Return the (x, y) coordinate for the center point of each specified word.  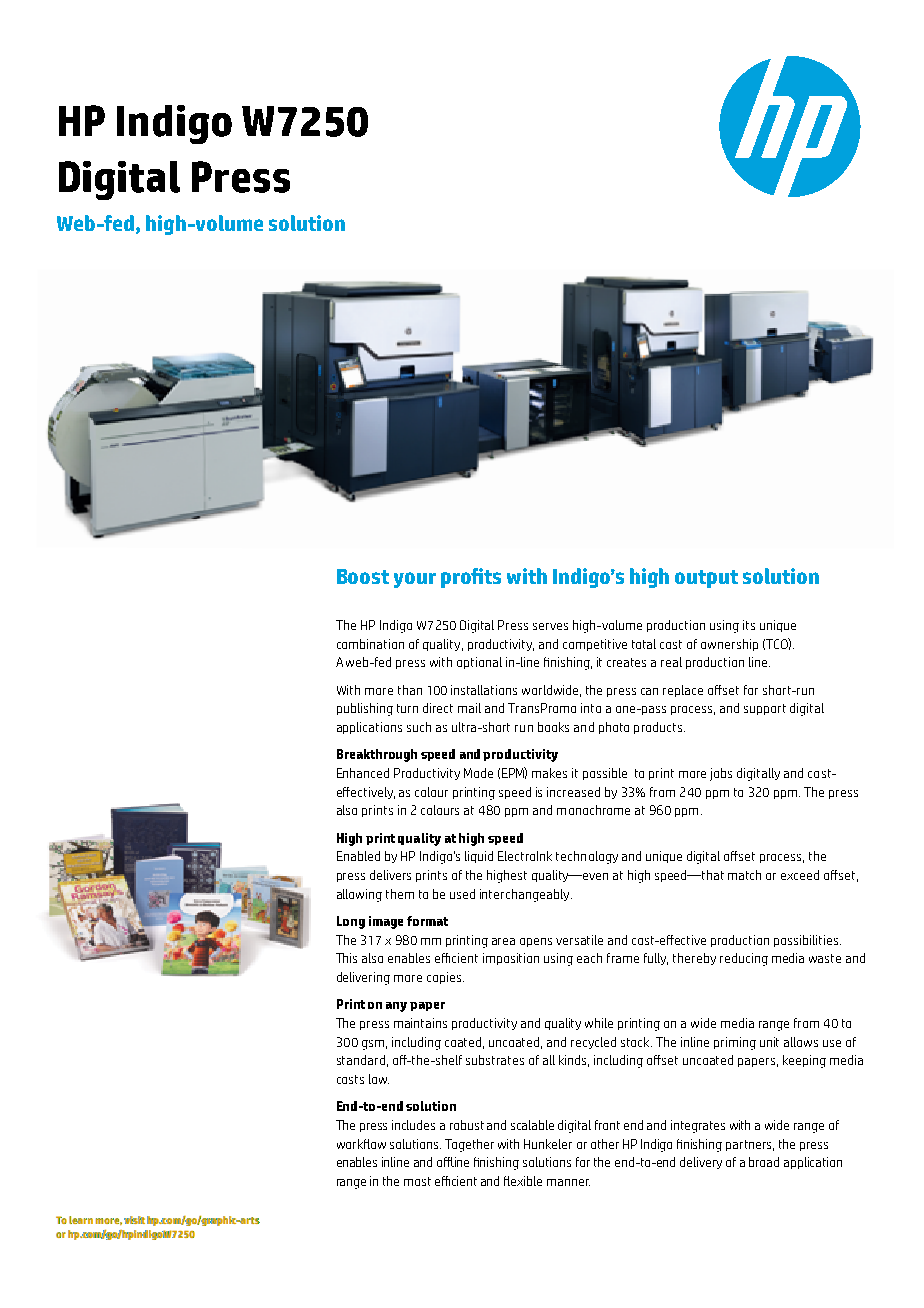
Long (351, 922)
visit (134, 1220)
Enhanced (363, 773)
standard (361, 1060)
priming (735, 1043)
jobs (721, 774)
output (706, 579)
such (419, 727)
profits (471, 578)
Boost (363, 576)
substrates (495, 1060)
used (462, 894)
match (744, 875)
